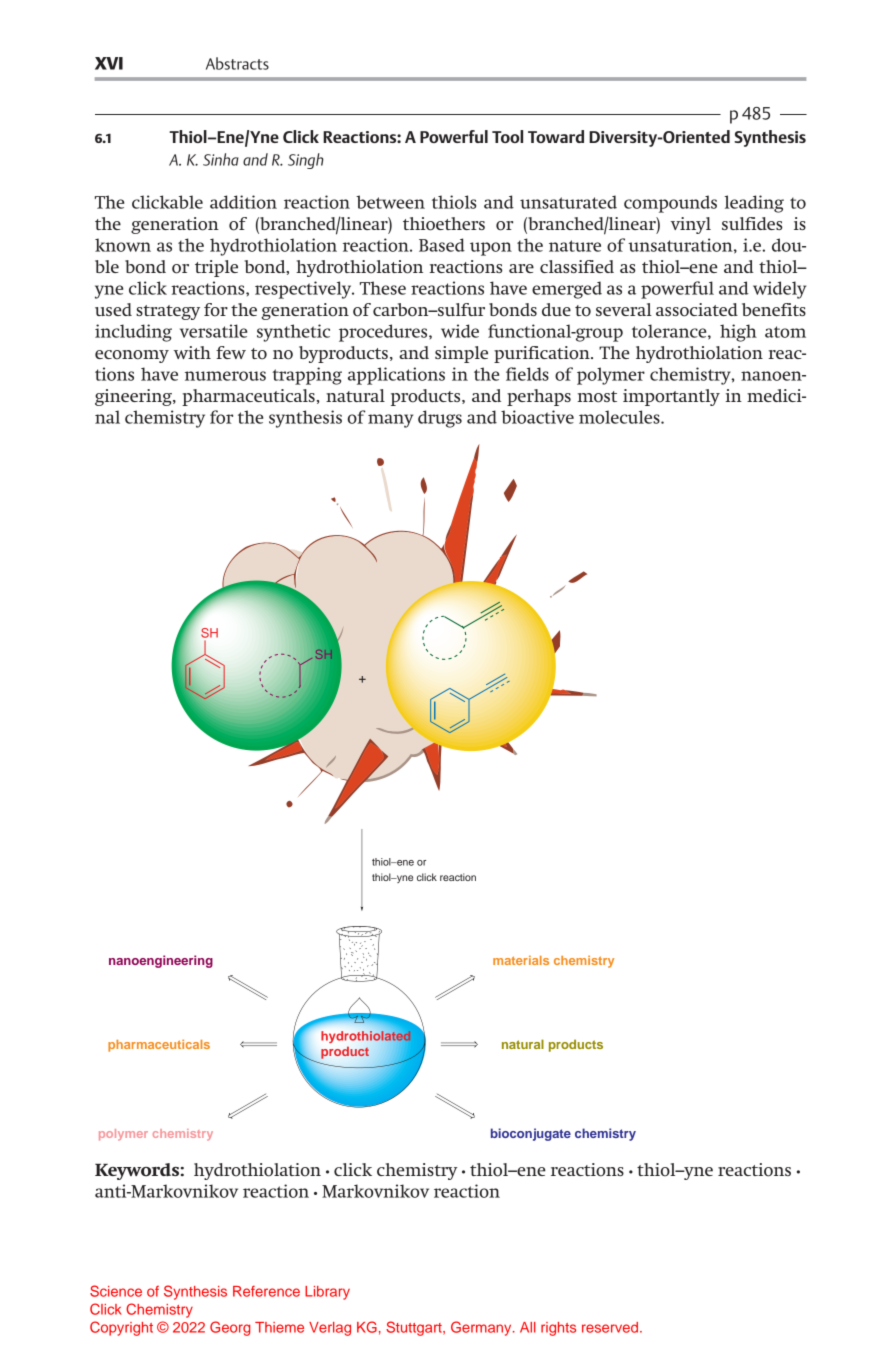 The image size is (896, 1345). What do you see at coordinates (521, 960) in the screenshot?
I see `materials` at bounding box center [521, 960].
